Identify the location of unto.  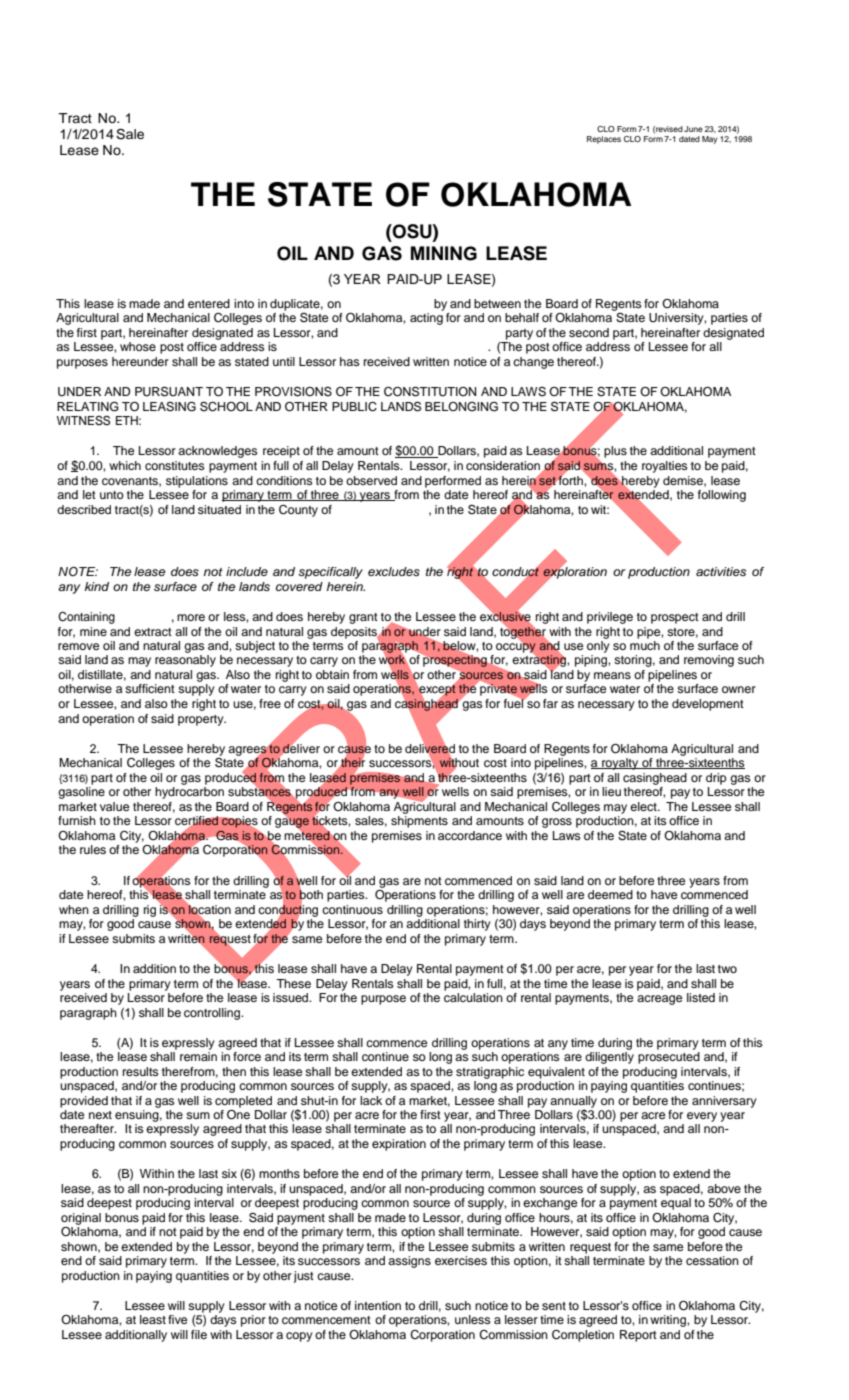
(112, 495).
